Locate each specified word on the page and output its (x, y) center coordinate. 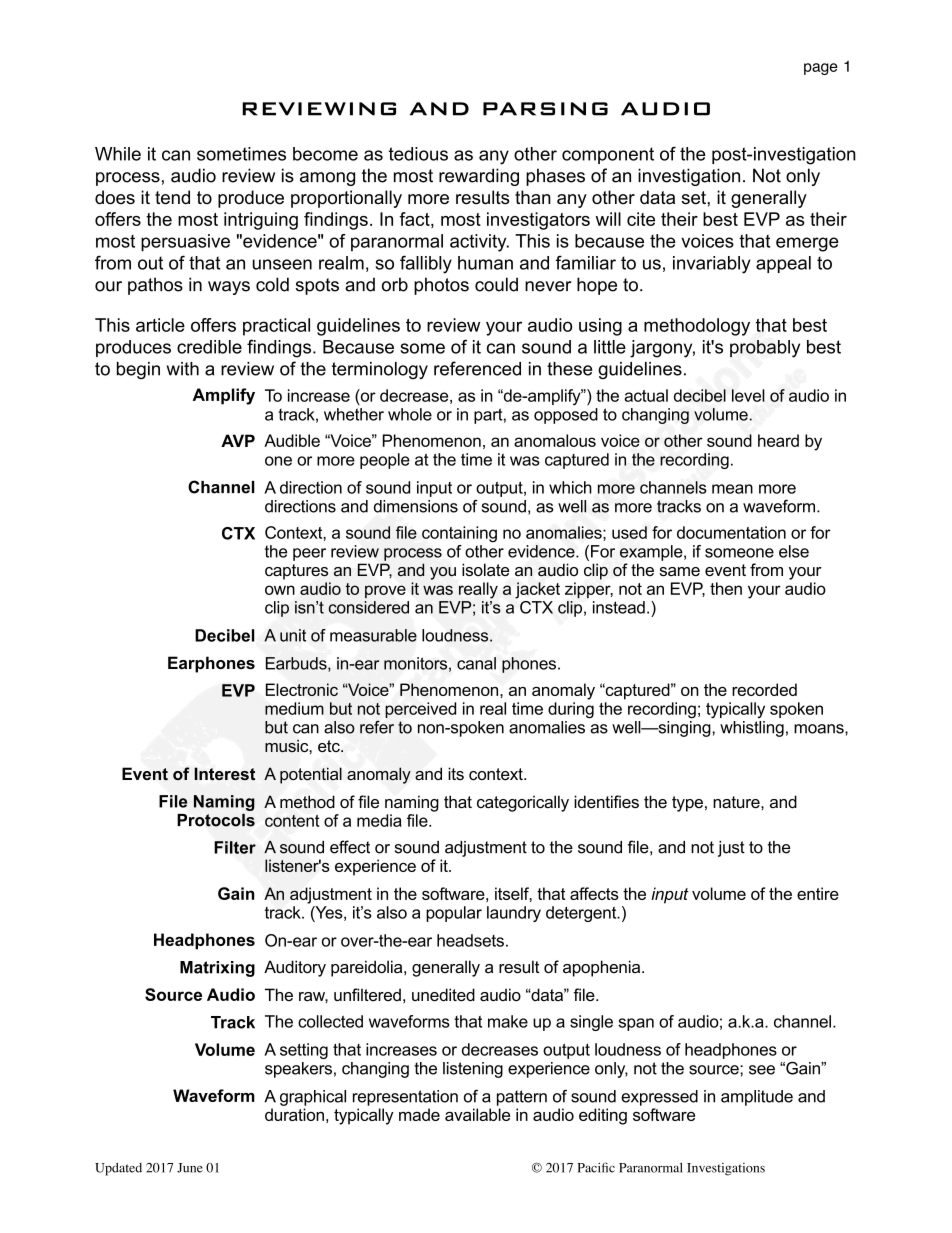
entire (818, 893)
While (118, 154)
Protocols (216, 820)
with (183, 369)
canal (476, 663)
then (726, 588)
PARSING (545, 109)
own (280, 590)
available (477, 1114)
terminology (380, 370)
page (821, 69)
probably (765, 349)
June (190, 1168)
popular (454, 914)
